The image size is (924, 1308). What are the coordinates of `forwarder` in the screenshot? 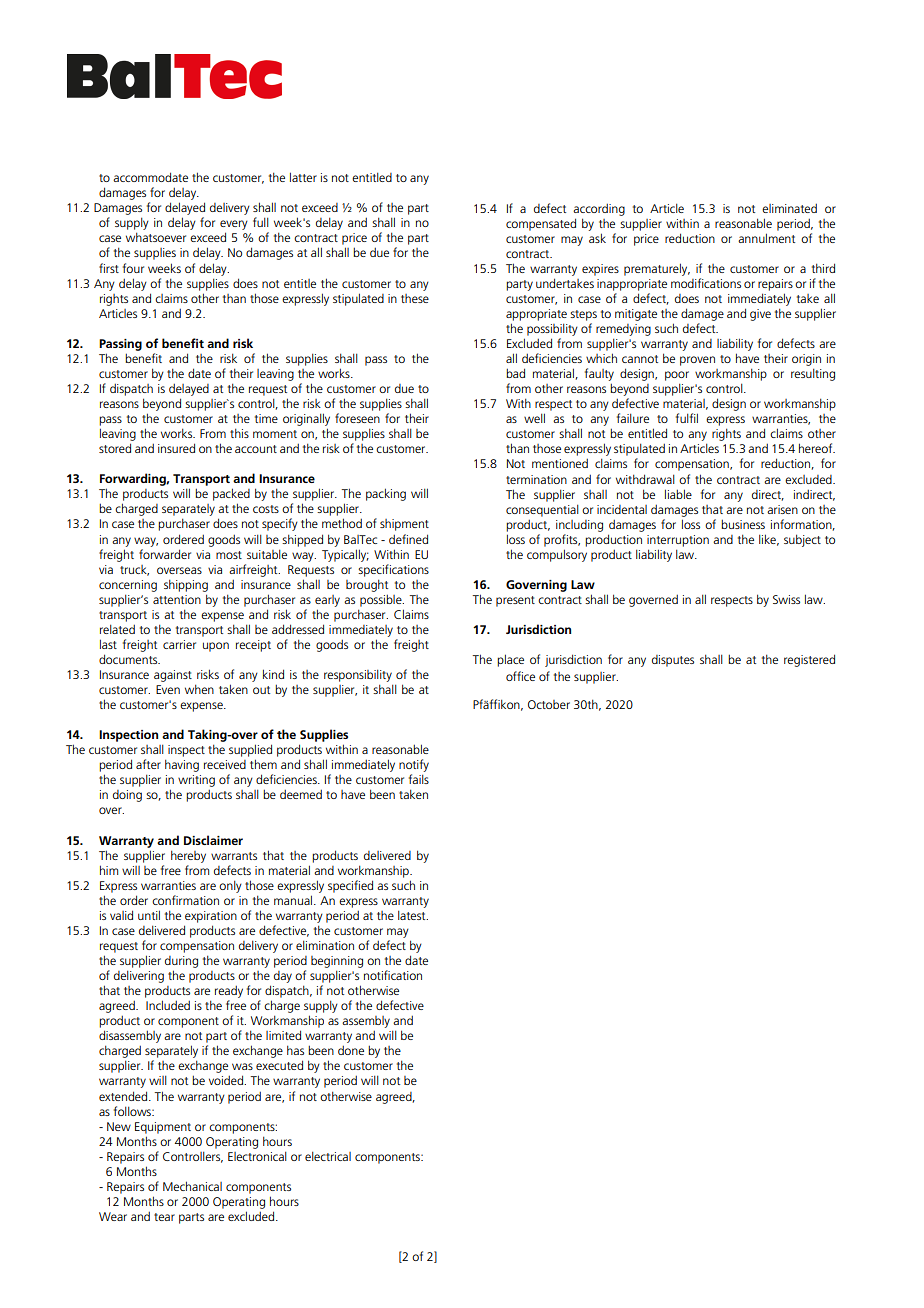 It's located at (165, 554).
